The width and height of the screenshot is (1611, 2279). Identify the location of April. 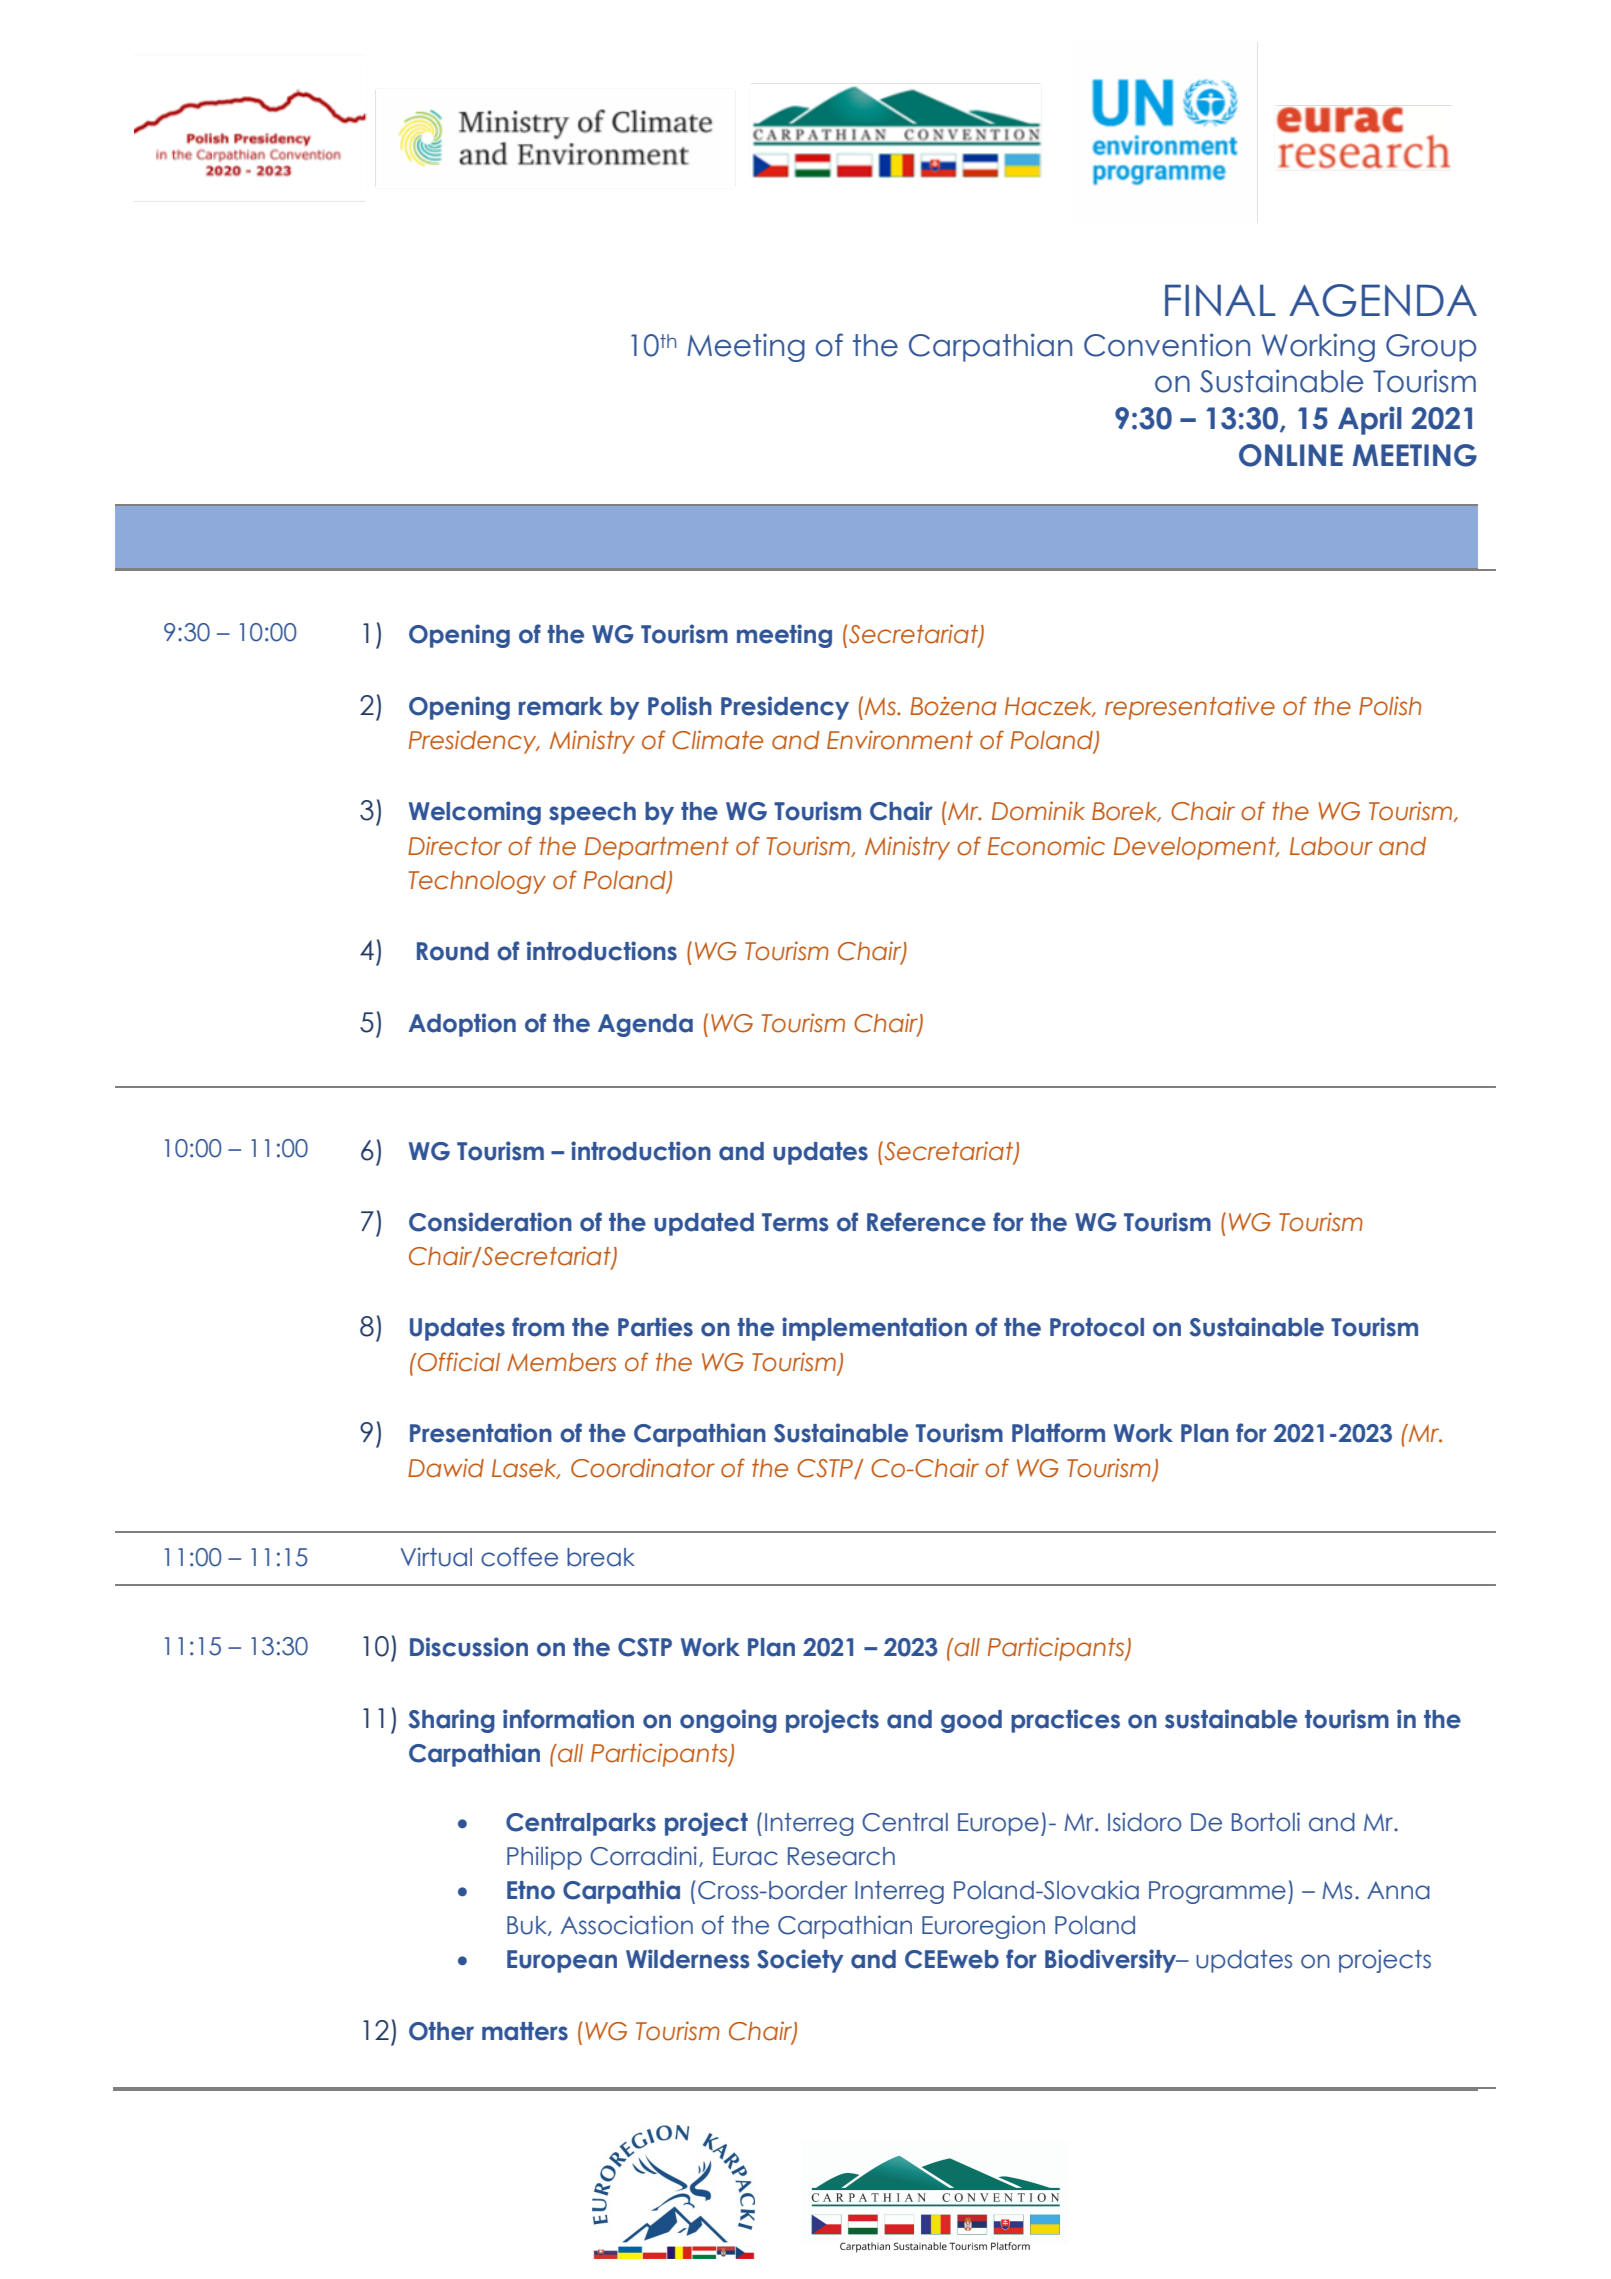
(1370, 420).
